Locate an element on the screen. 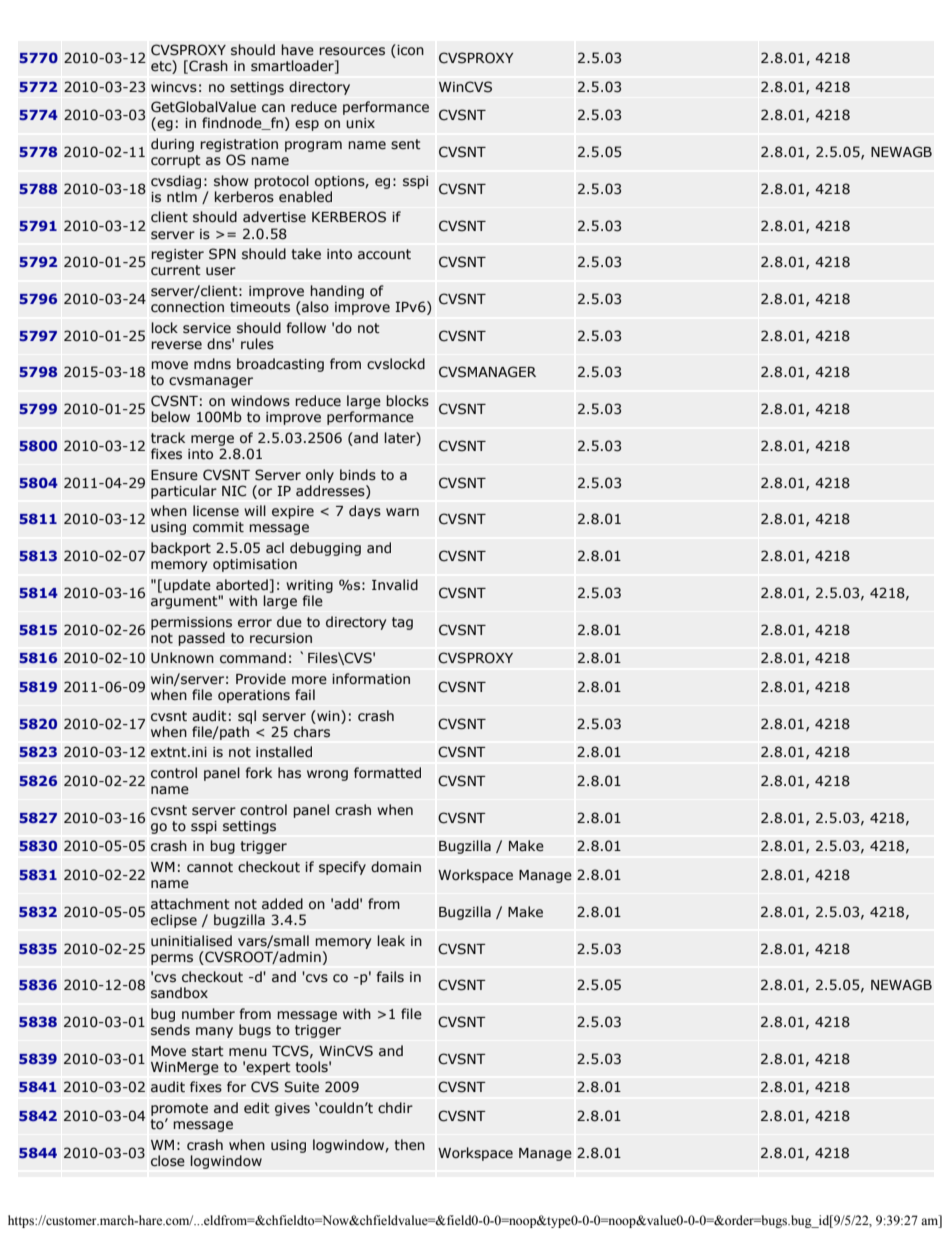 Image resolution: width=952 pixels, height=1233 pixels. has is located at coordinates (289, 773).
